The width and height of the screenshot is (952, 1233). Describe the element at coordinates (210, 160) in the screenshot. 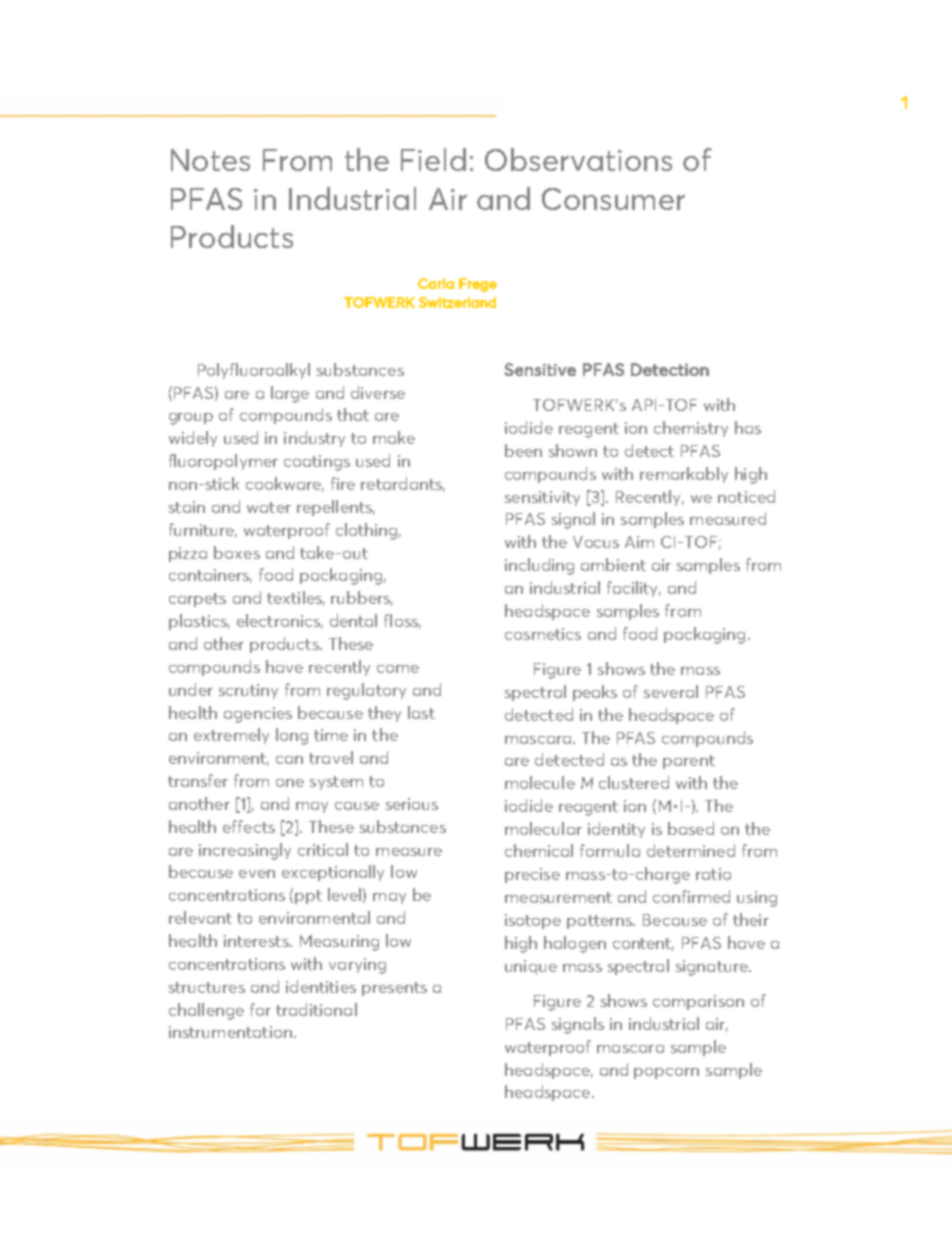

I see `Notes` at that location.
